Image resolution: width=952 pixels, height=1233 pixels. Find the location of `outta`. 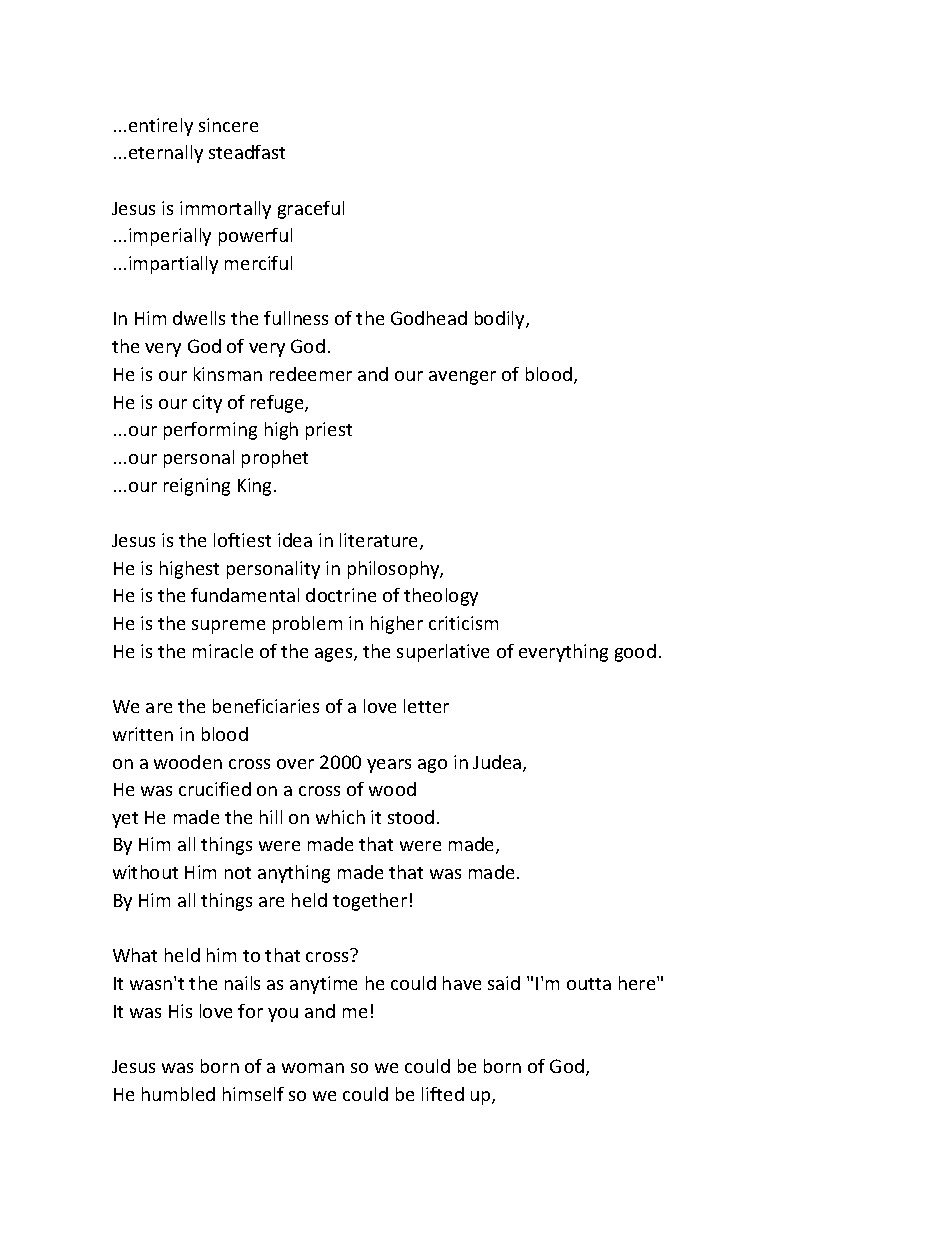

outta is located at coordinates (589, 984).
